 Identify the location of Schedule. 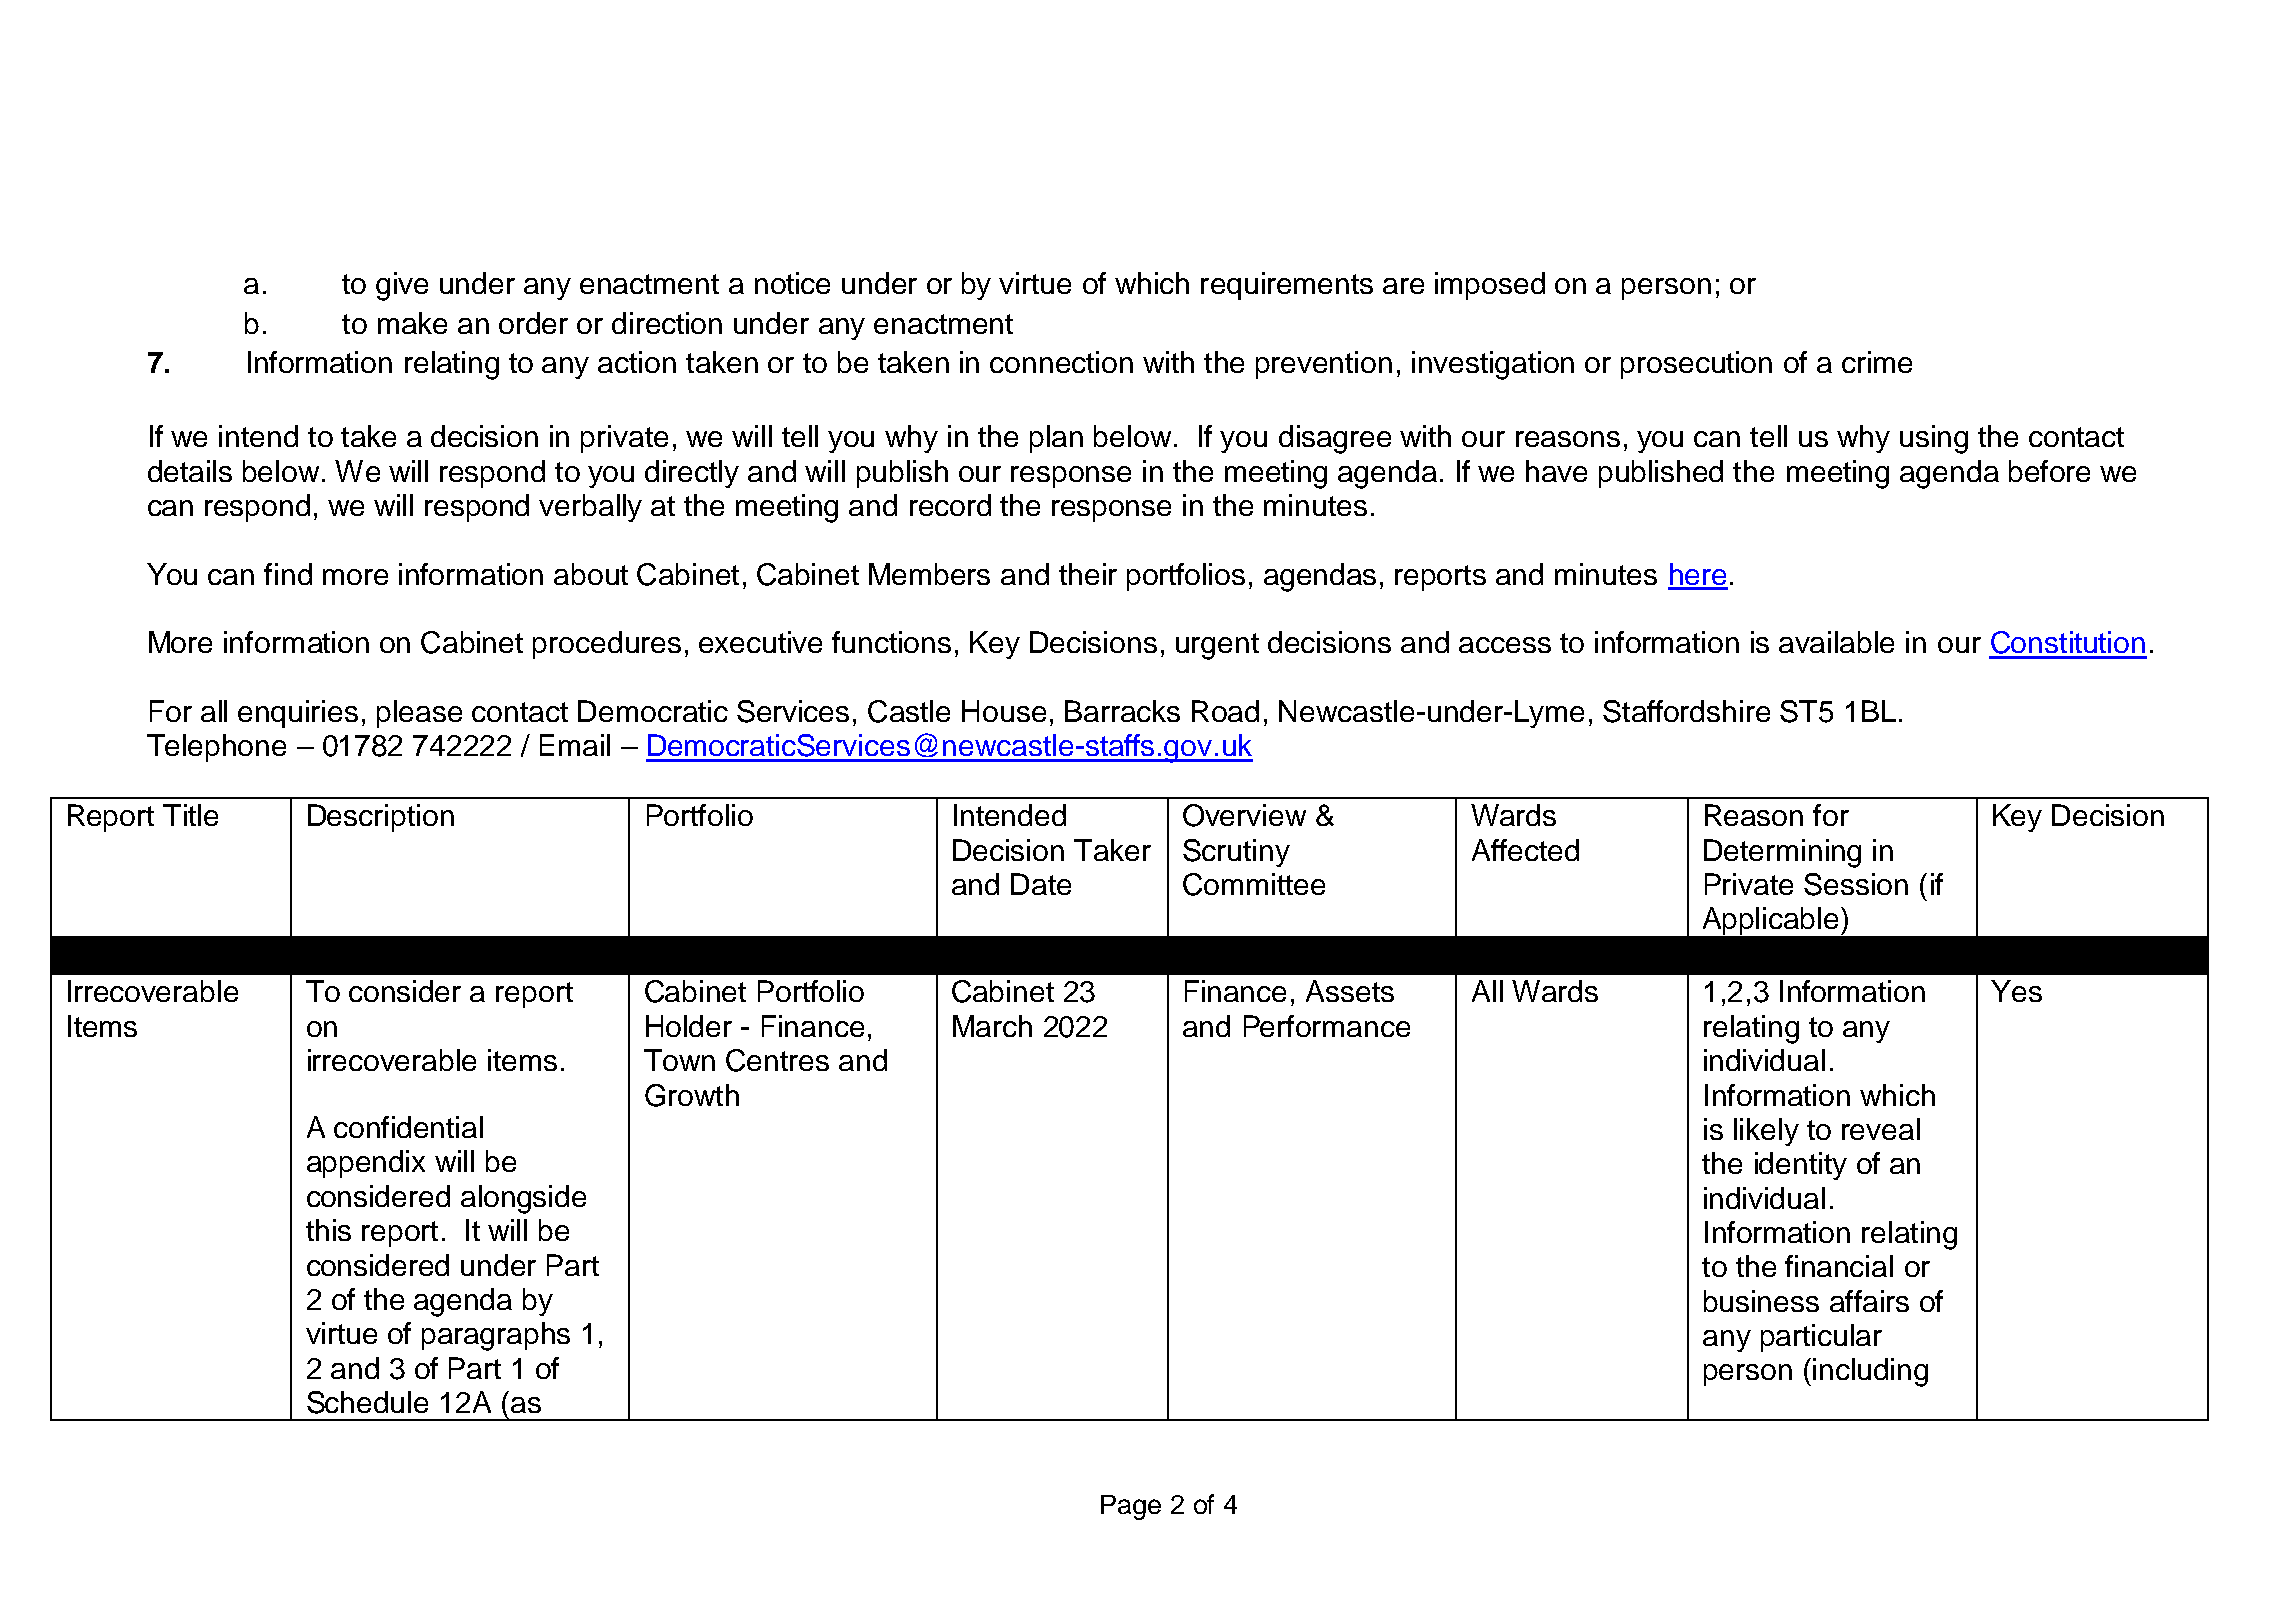
(367, 1402).
